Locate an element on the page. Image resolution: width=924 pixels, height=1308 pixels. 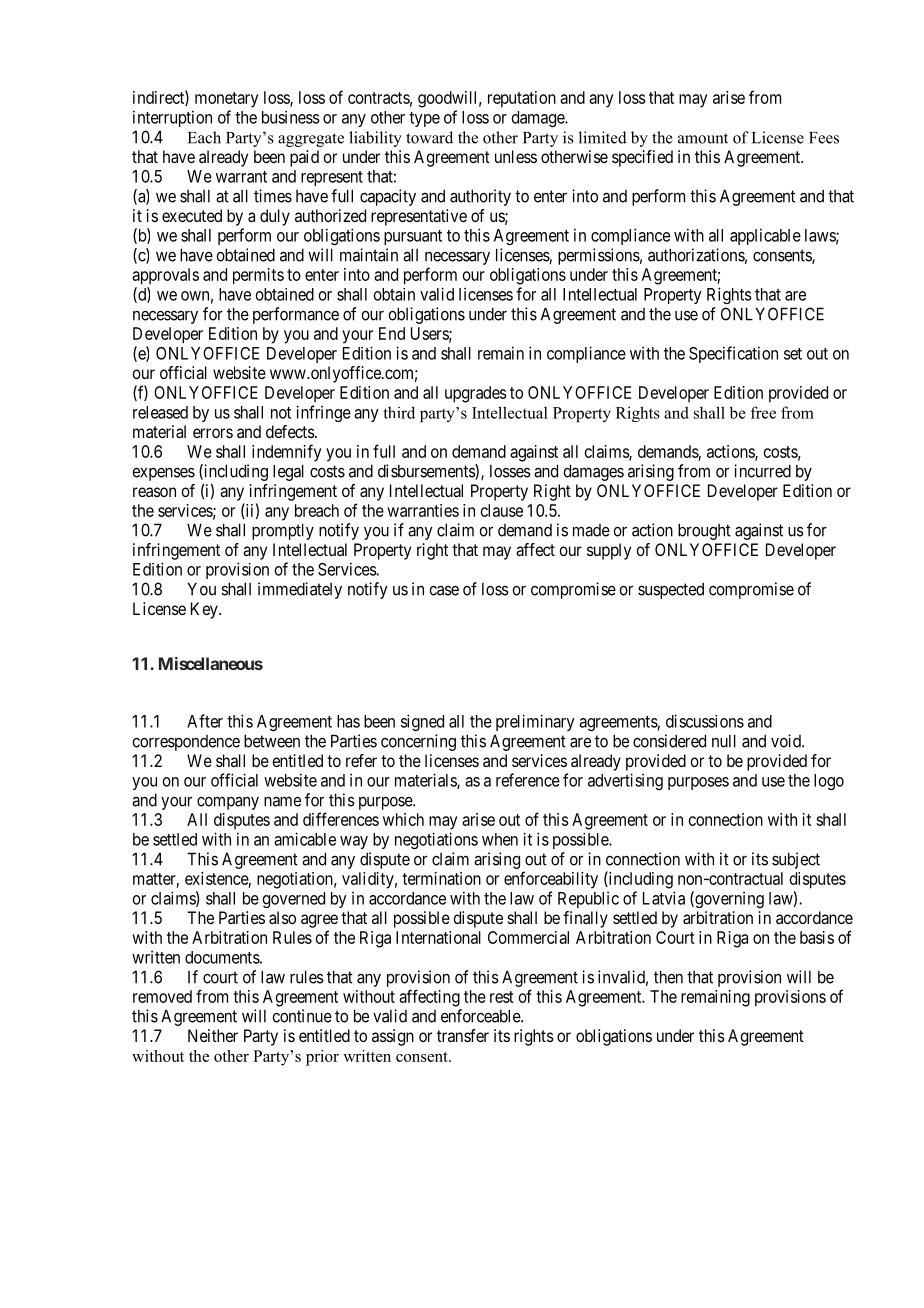
errors is located at coordinates (213, 433).
